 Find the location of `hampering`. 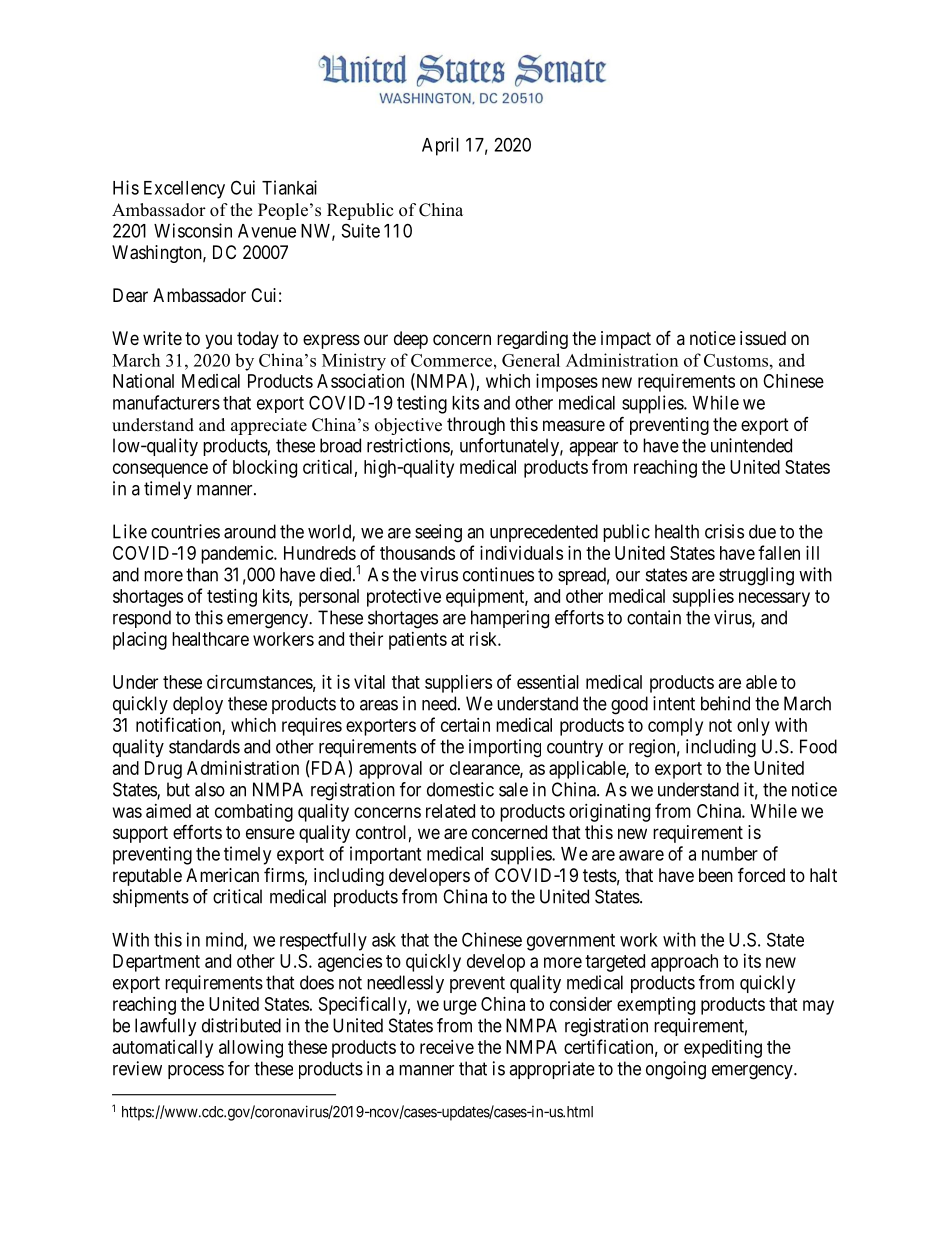

hampering is located at coordinates (510, 619).
